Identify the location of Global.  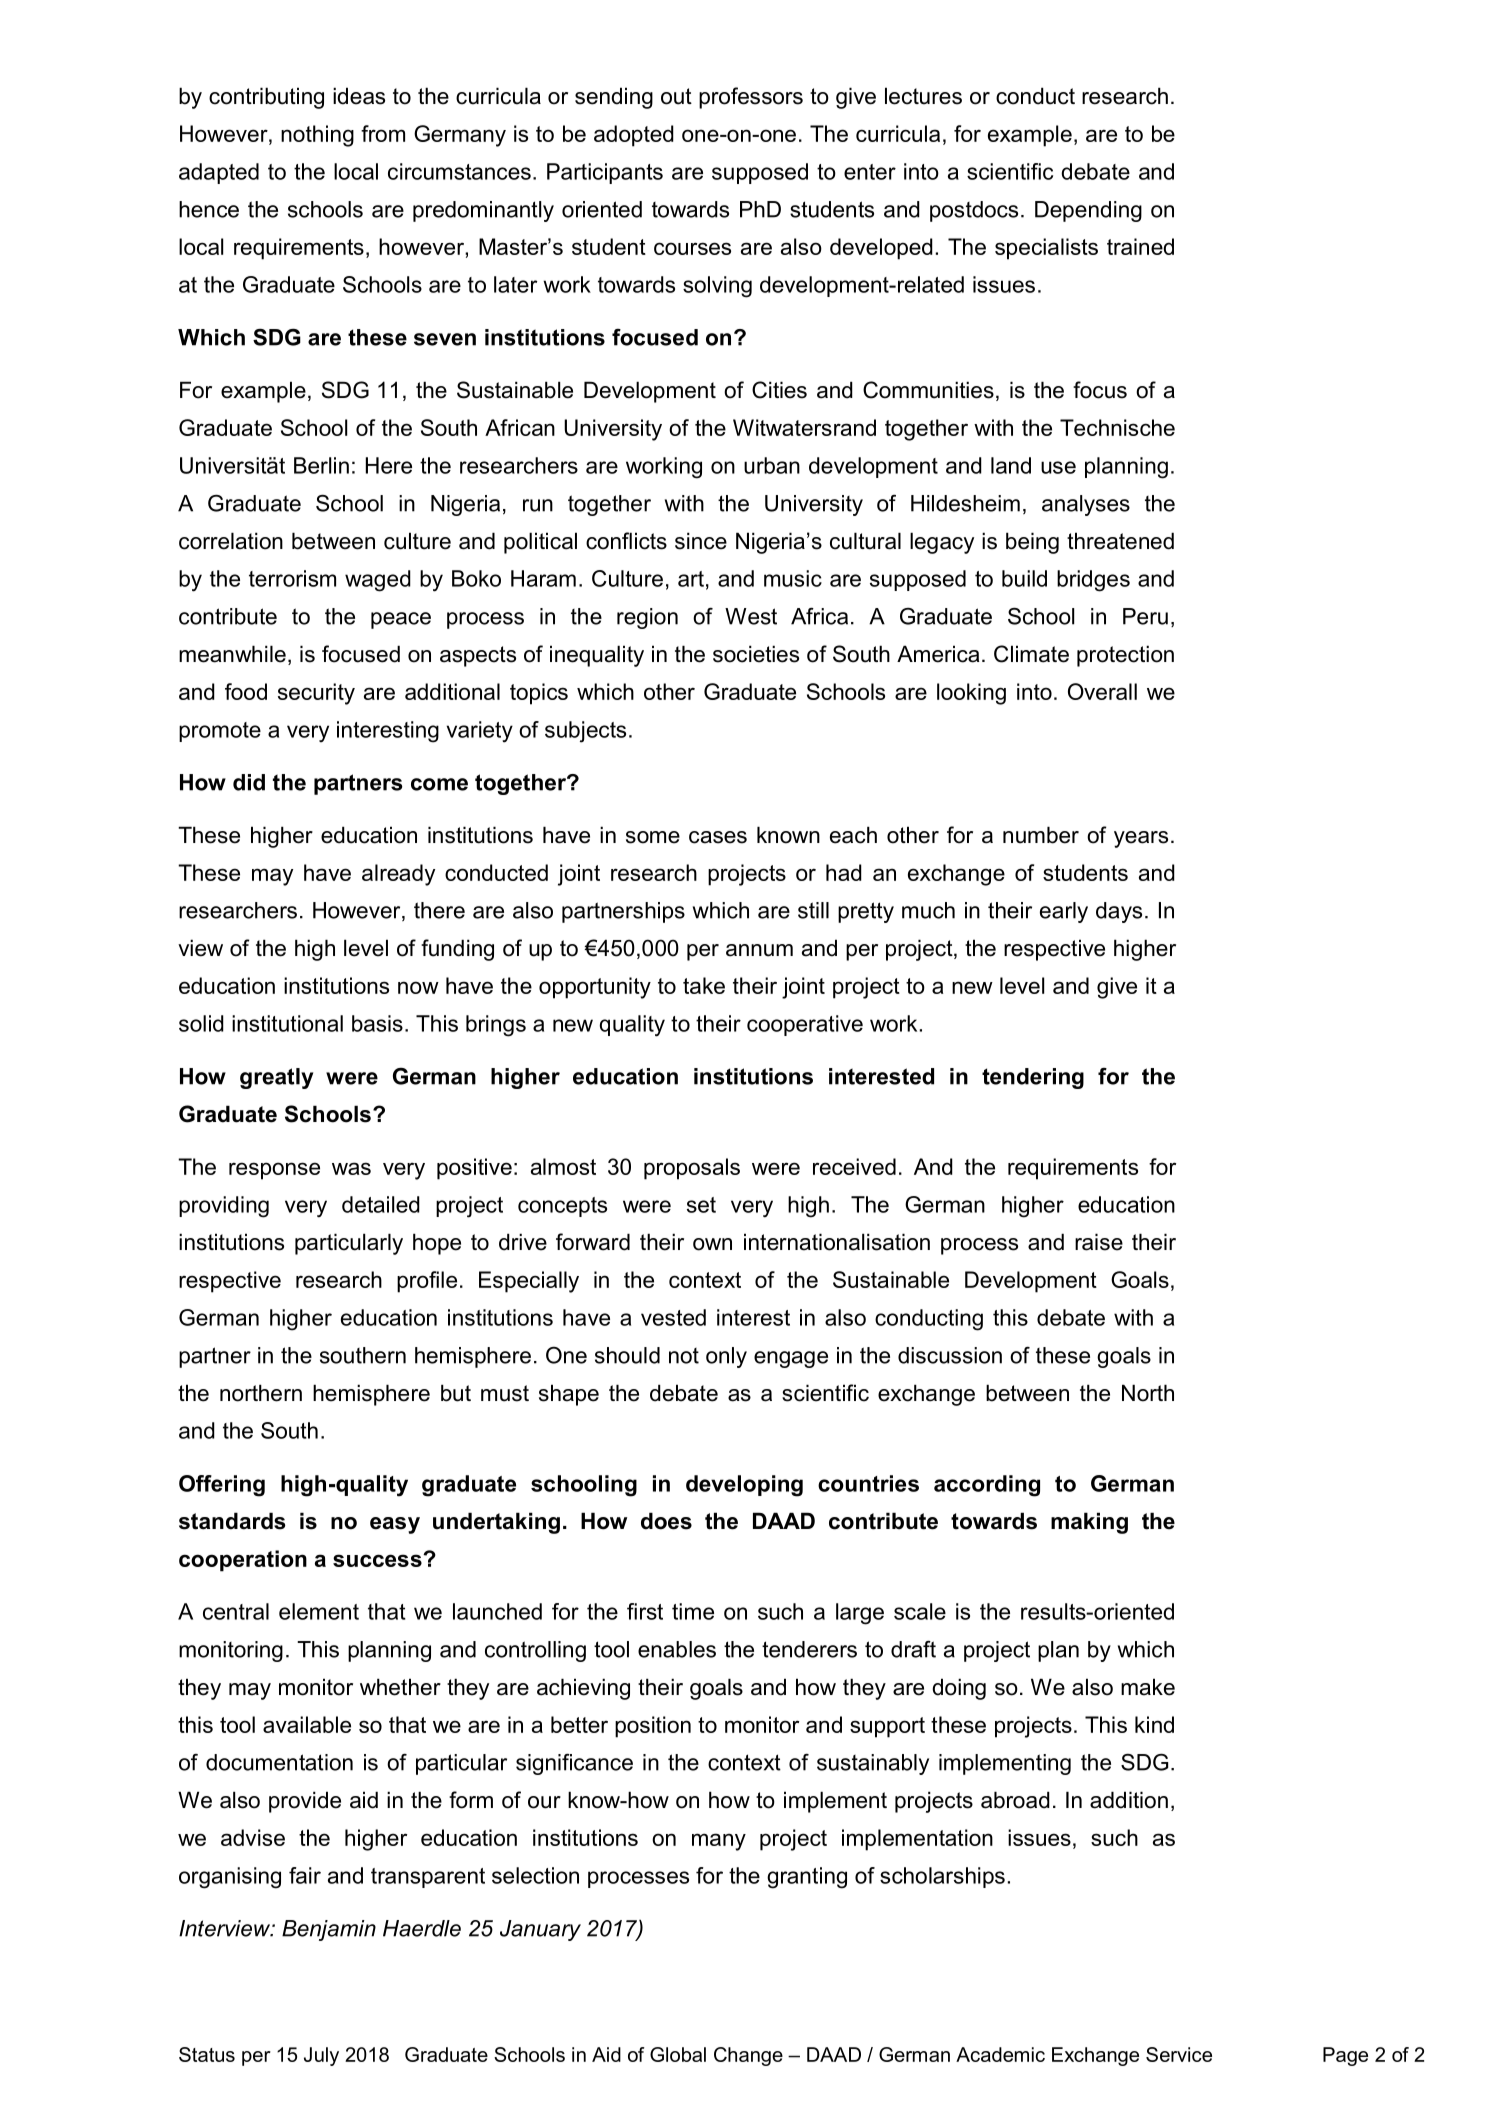
(678, 2054).
